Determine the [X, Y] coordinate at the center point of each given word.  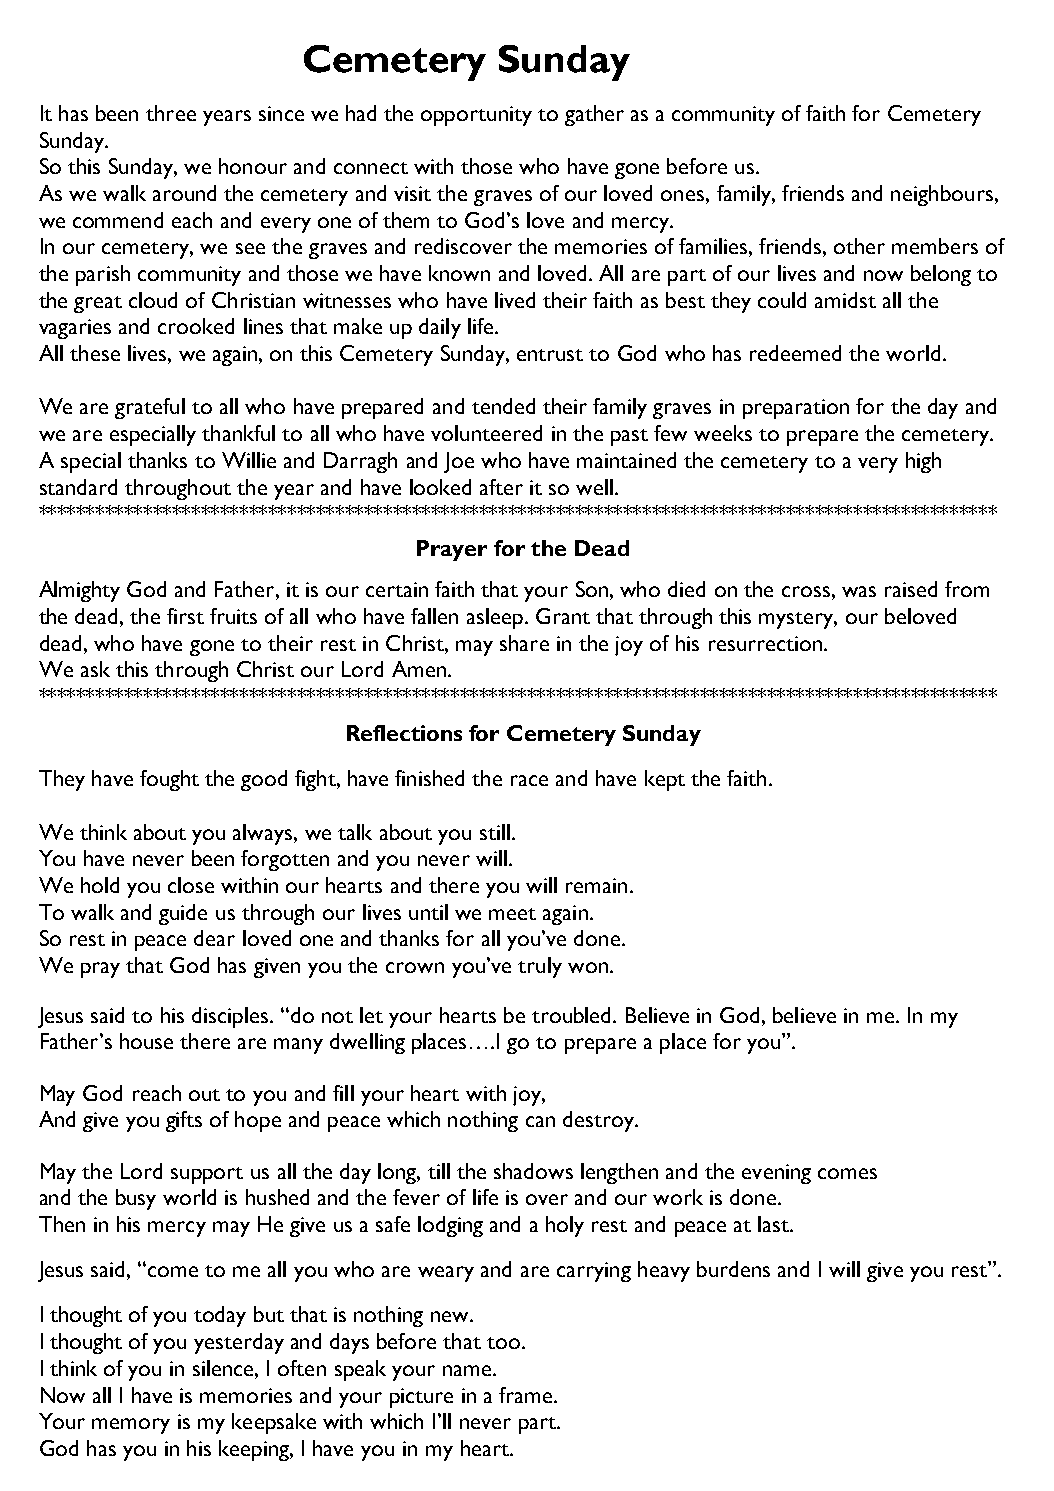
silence [224, 1368]
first [185, 616]
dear [214, 938]
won [588, 967]
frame [527, 1395]
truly [540, 967]
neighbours [942, 195]
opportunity [476, 116]
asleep [495, 618]
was [859, 591]
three [171, 113]
